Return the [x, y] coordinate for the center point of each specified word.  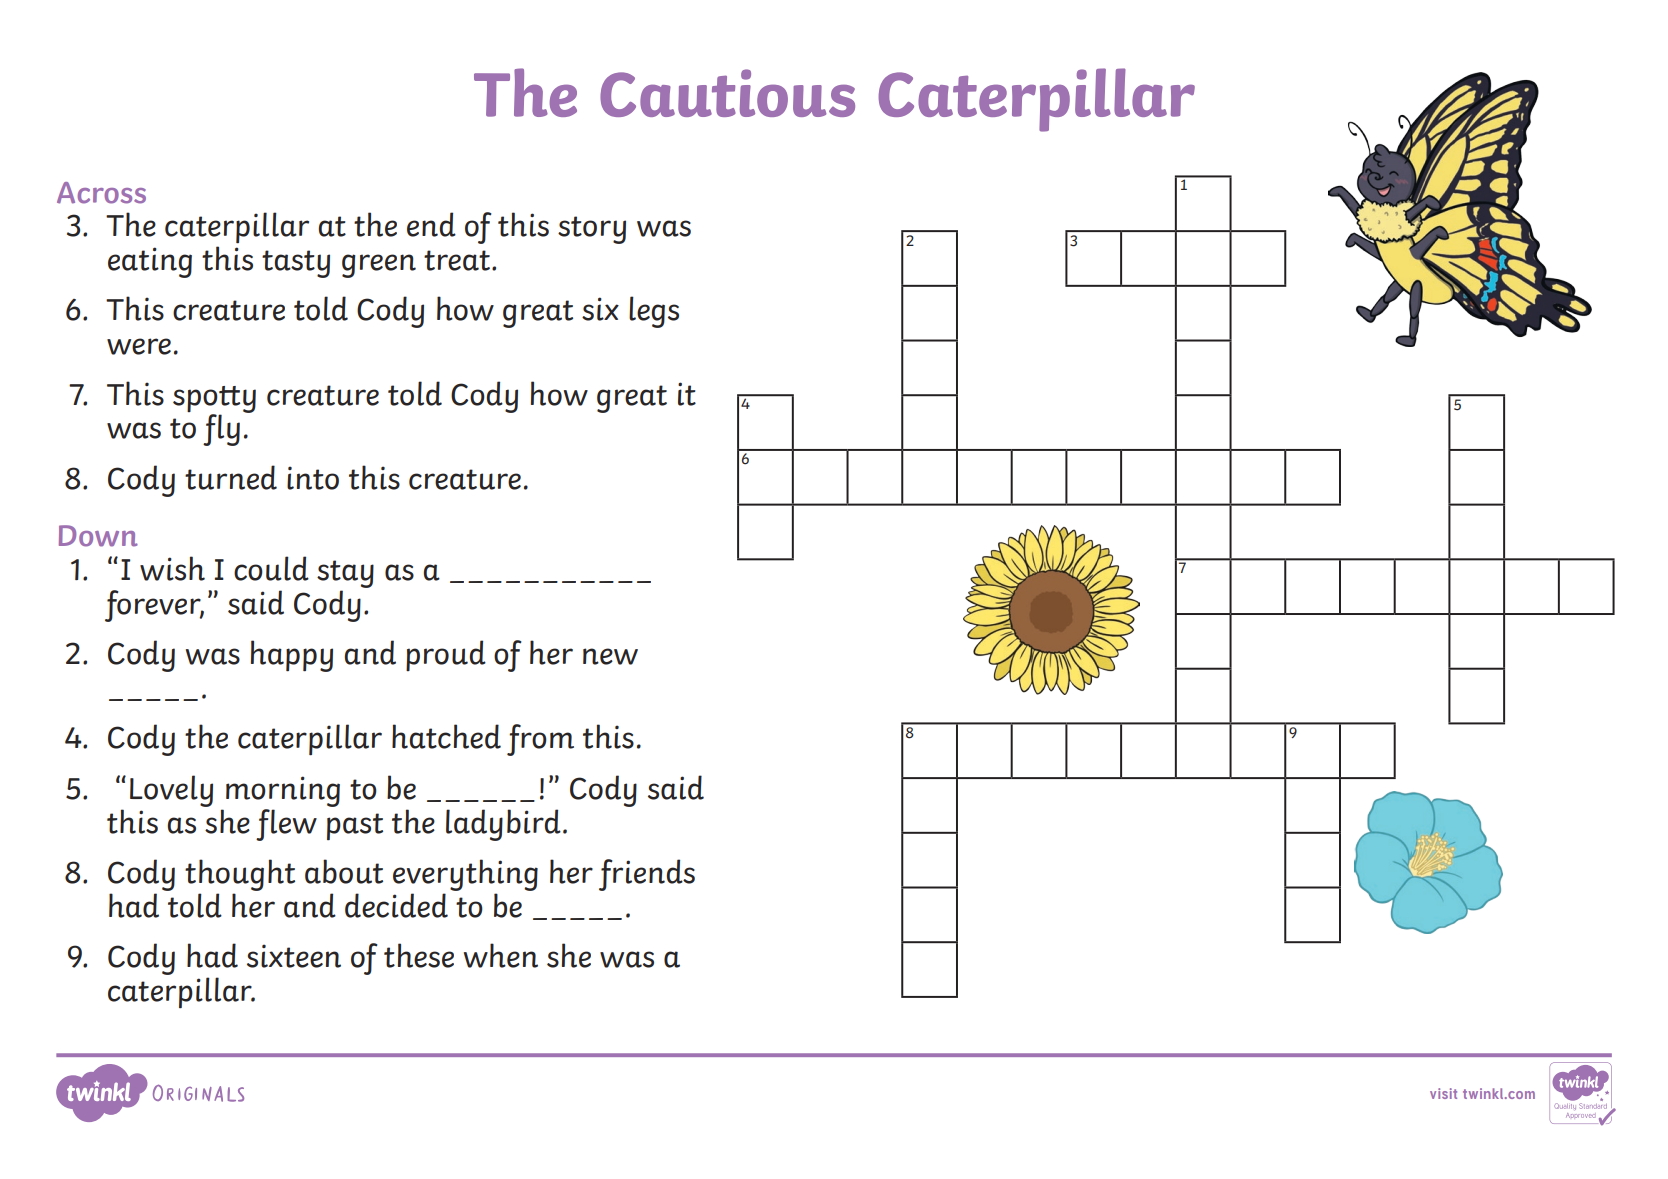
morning [283, 791]
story [592, 230]
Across [101, 193]
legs [654, 312]
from [540, 740]
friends [647, 875]
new [610, 656]
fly [221, 430]
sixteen [294, 956]
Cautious [727, 93]
